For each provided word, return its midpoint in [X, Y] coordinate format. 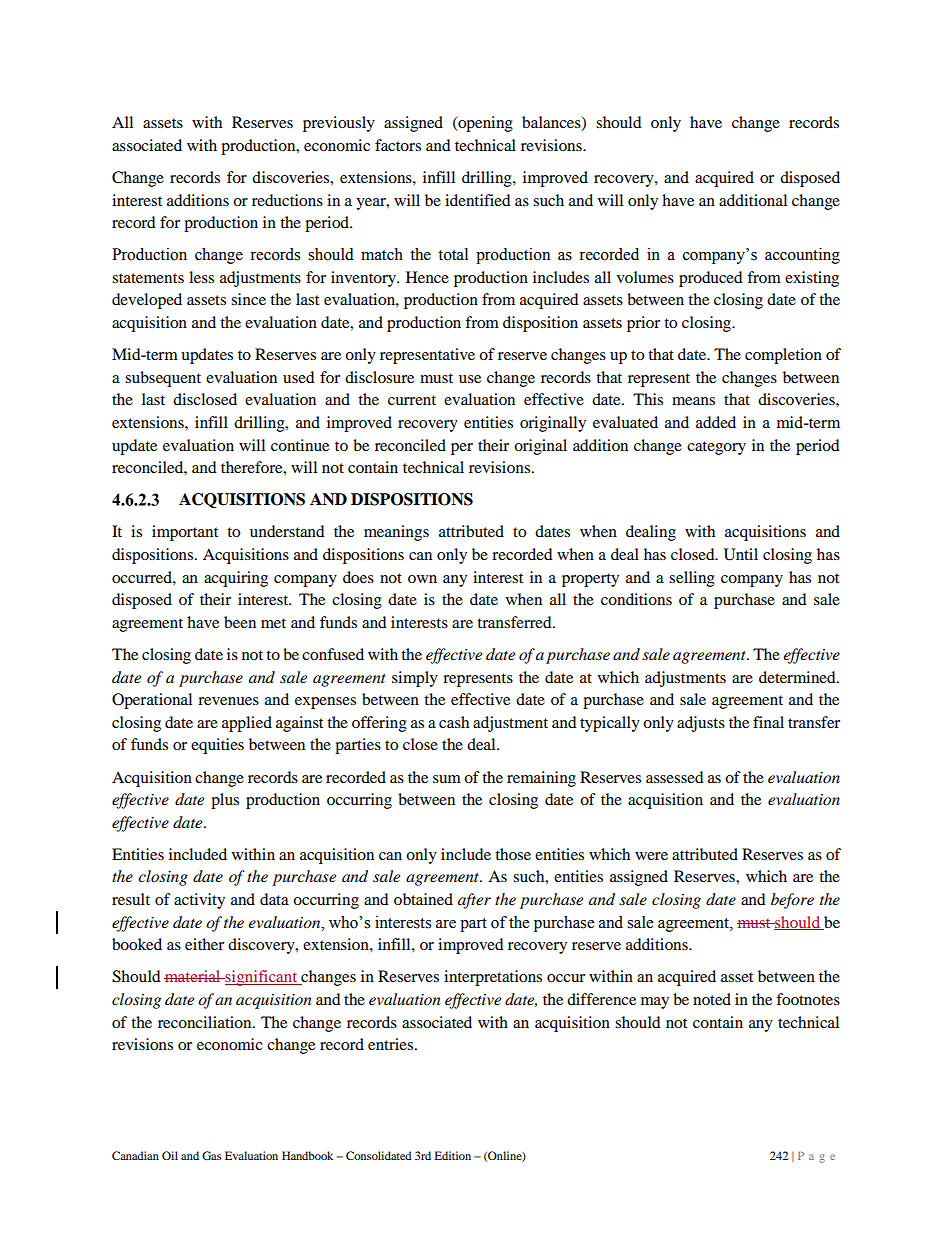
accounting [802, 256]
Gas [211, 1155]
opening [484, 124]
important [185, 533]
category [716, 448]
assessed [675, 777]
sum [447, 779]
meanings [396, 533]
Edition [453, 1155]
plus [225, 801]
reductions [287, 200]
